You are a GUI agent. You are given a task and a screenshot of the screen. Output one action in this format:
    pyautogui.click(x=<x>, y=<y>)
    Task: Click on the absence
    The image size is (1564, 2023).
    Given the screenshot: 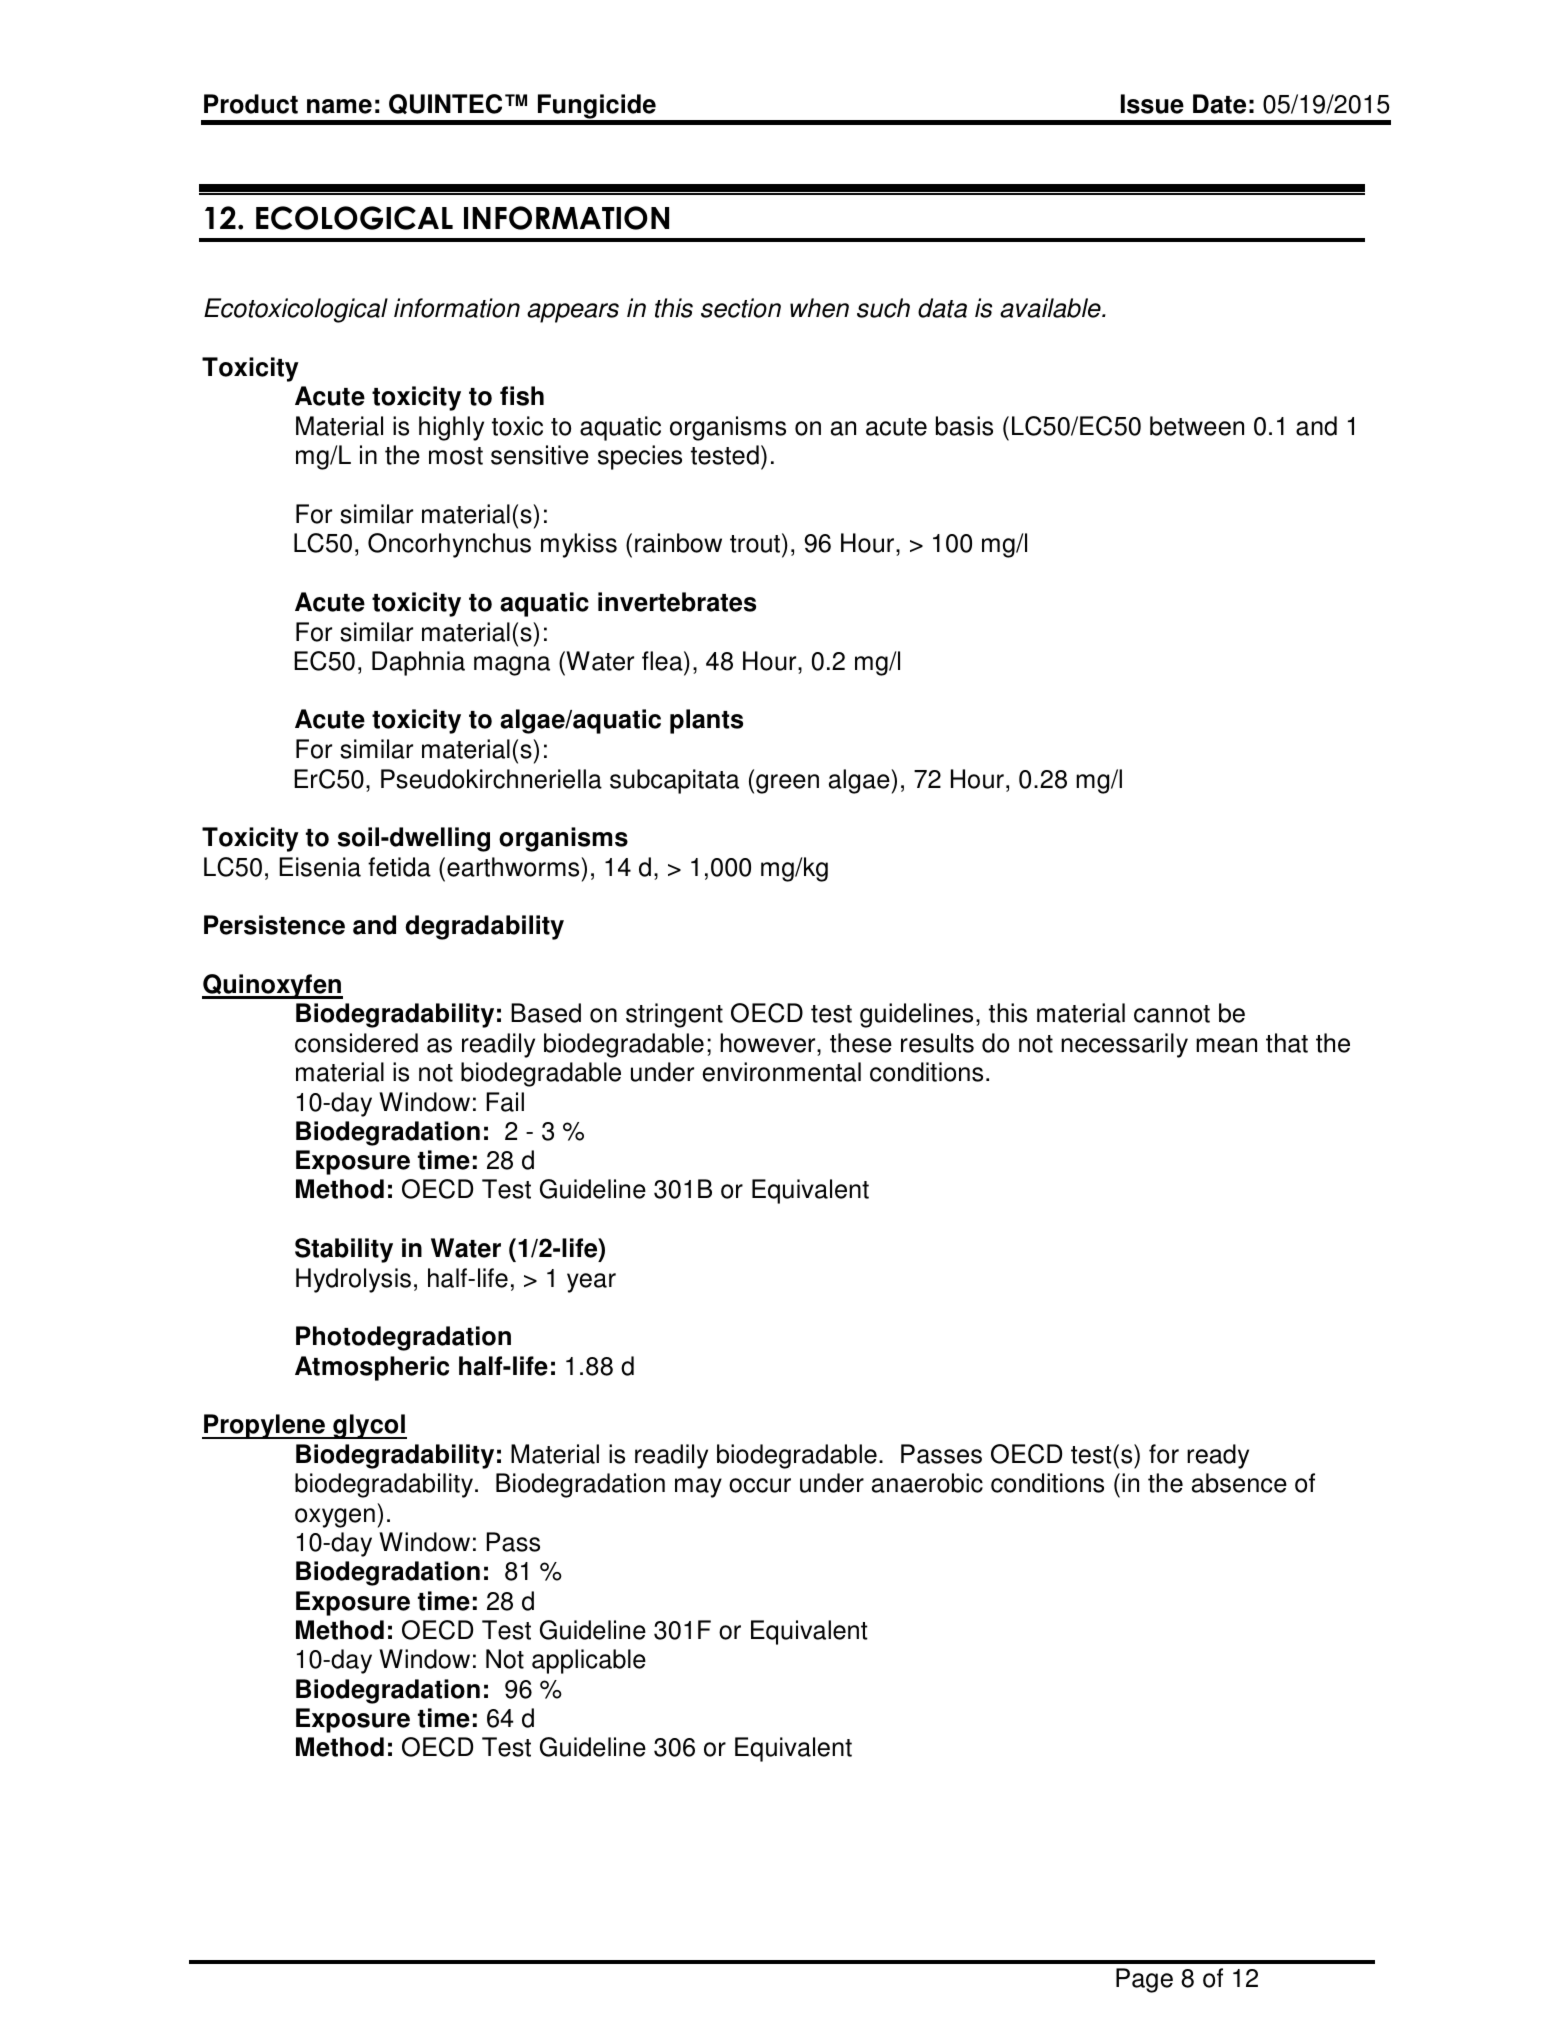 What is the action you would take?
    pyautogui.click(x=1239, y=1483)
